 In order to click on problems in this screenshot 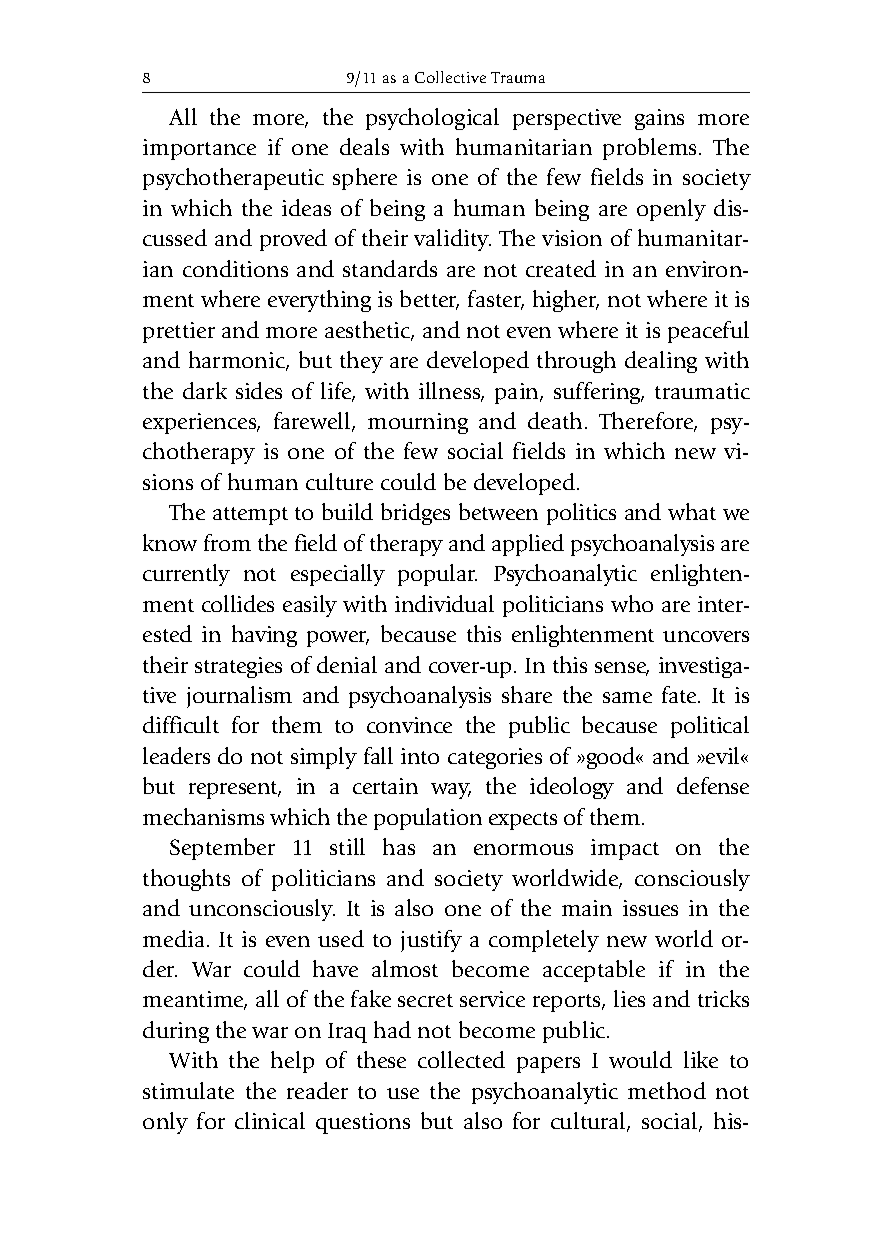, I will do `click(649, 149)`.
